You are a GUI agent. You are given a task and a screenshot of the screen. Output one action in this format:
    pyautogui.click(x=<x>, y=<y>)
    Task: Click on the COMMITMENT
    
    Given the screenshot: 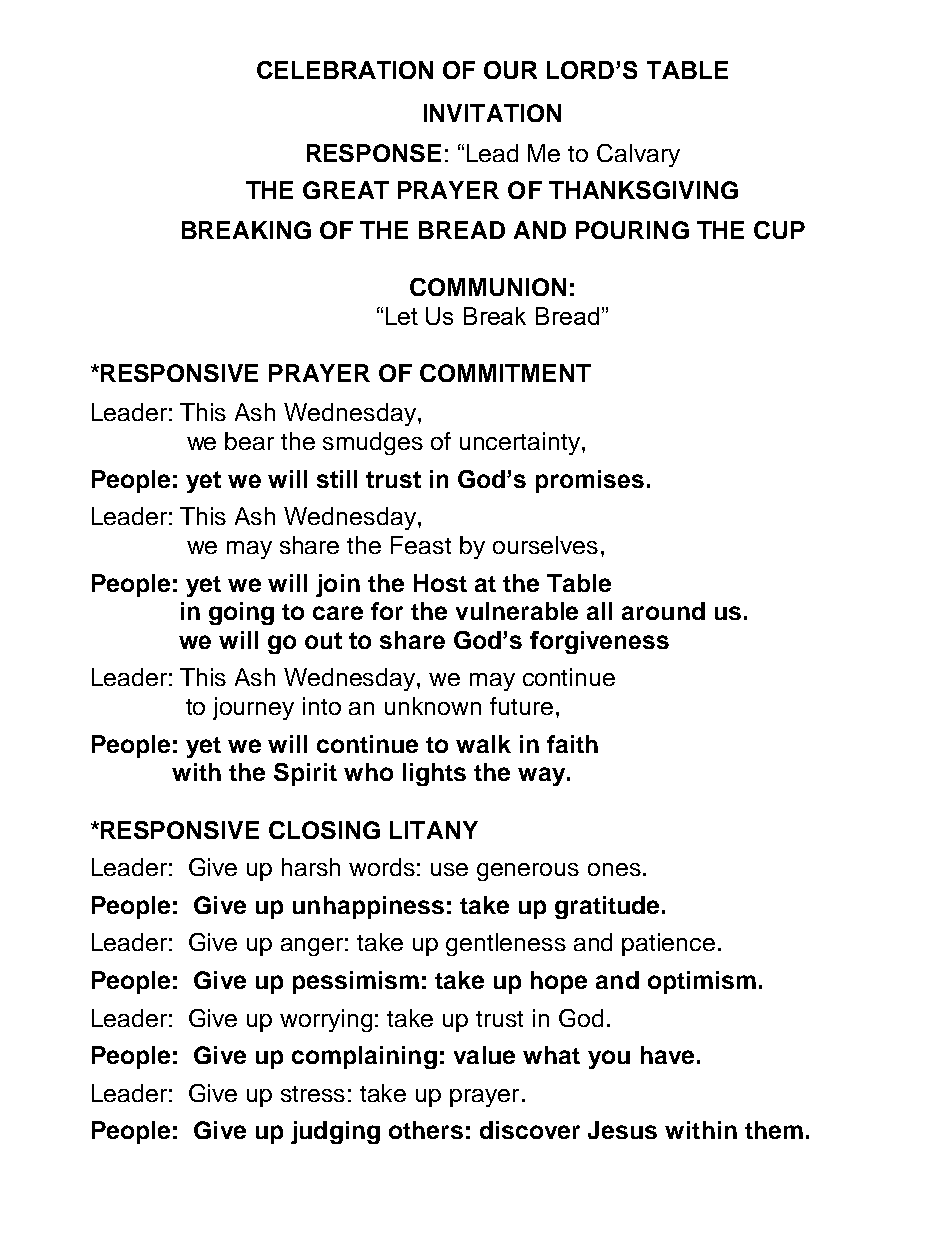 What is the action you would take?
    pyautogui.click(x=505, y=373)
